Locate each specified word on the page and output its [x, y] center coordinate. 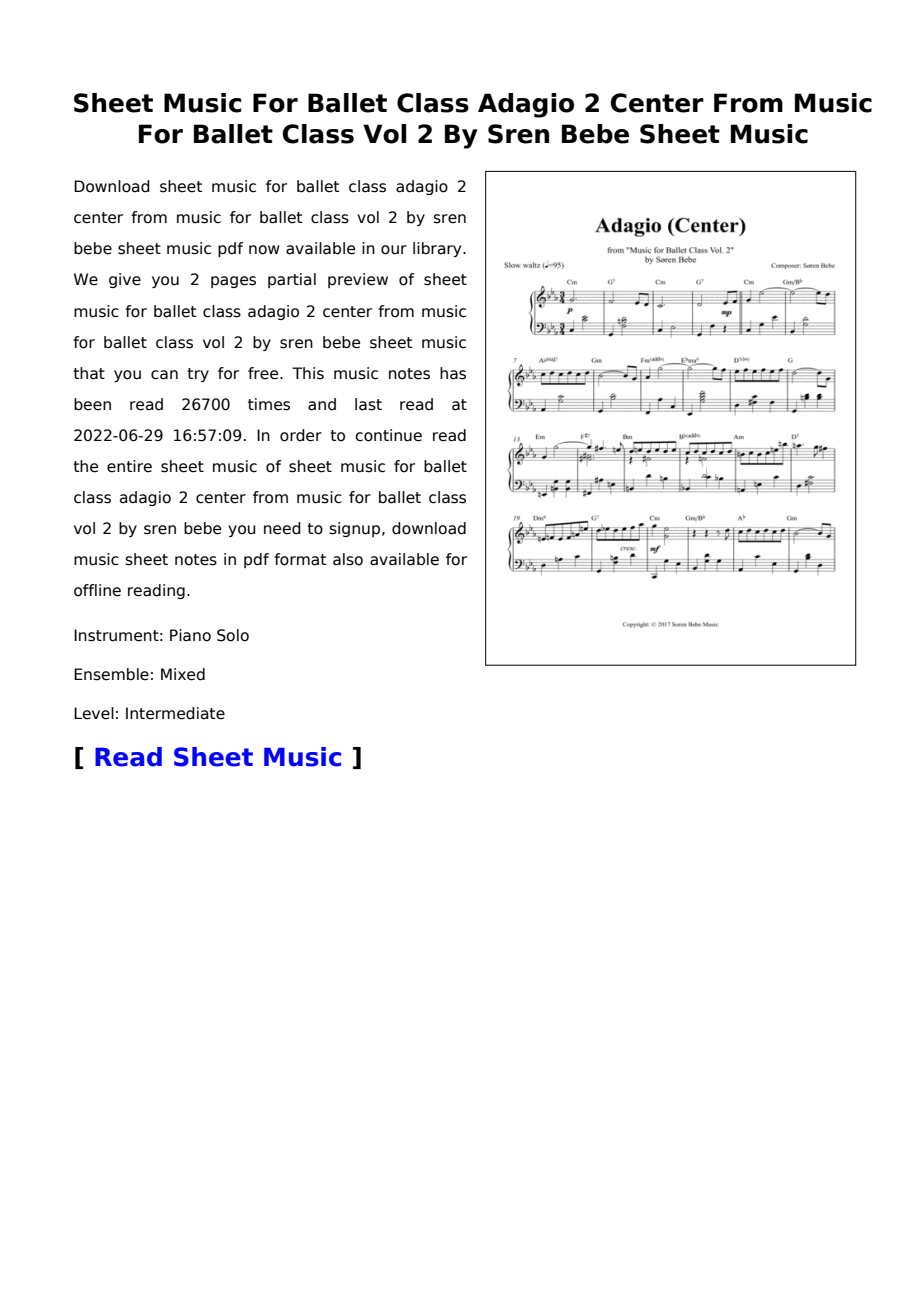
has [453, 373]
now [264, 250]
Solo [233, 635]
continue [388, 435]
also [348, 559]
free [264, 373]
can [164, 375]
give [125, 280]
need [282, 528]
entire [129, 466]
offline [97, 590]
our [394, 250]
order [301, 435]
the [85, 466]
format [300, 559]
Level [94, 713]
